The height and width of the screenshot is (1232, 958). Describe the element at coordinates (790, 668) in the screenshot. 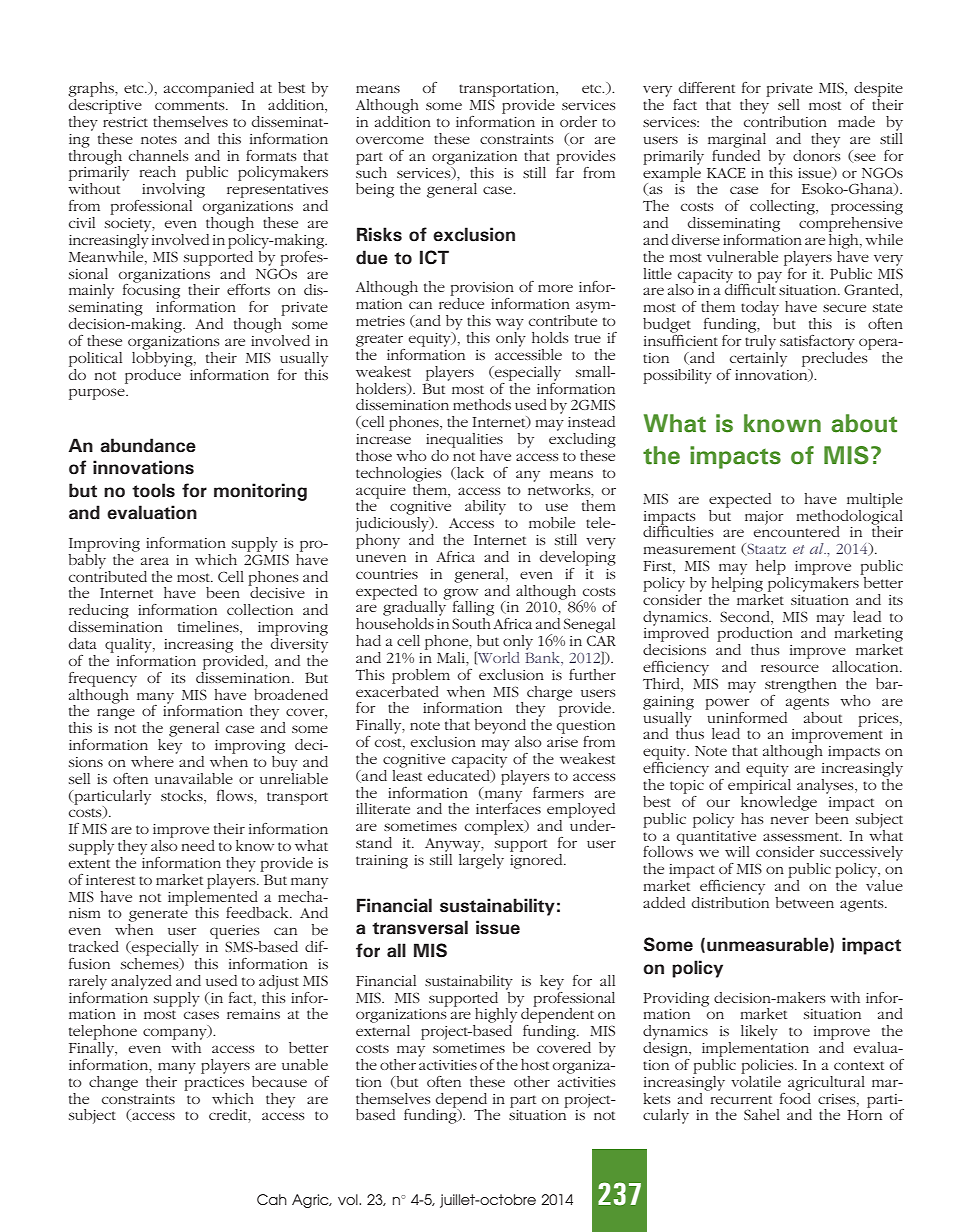

I see `resource` at that location.
